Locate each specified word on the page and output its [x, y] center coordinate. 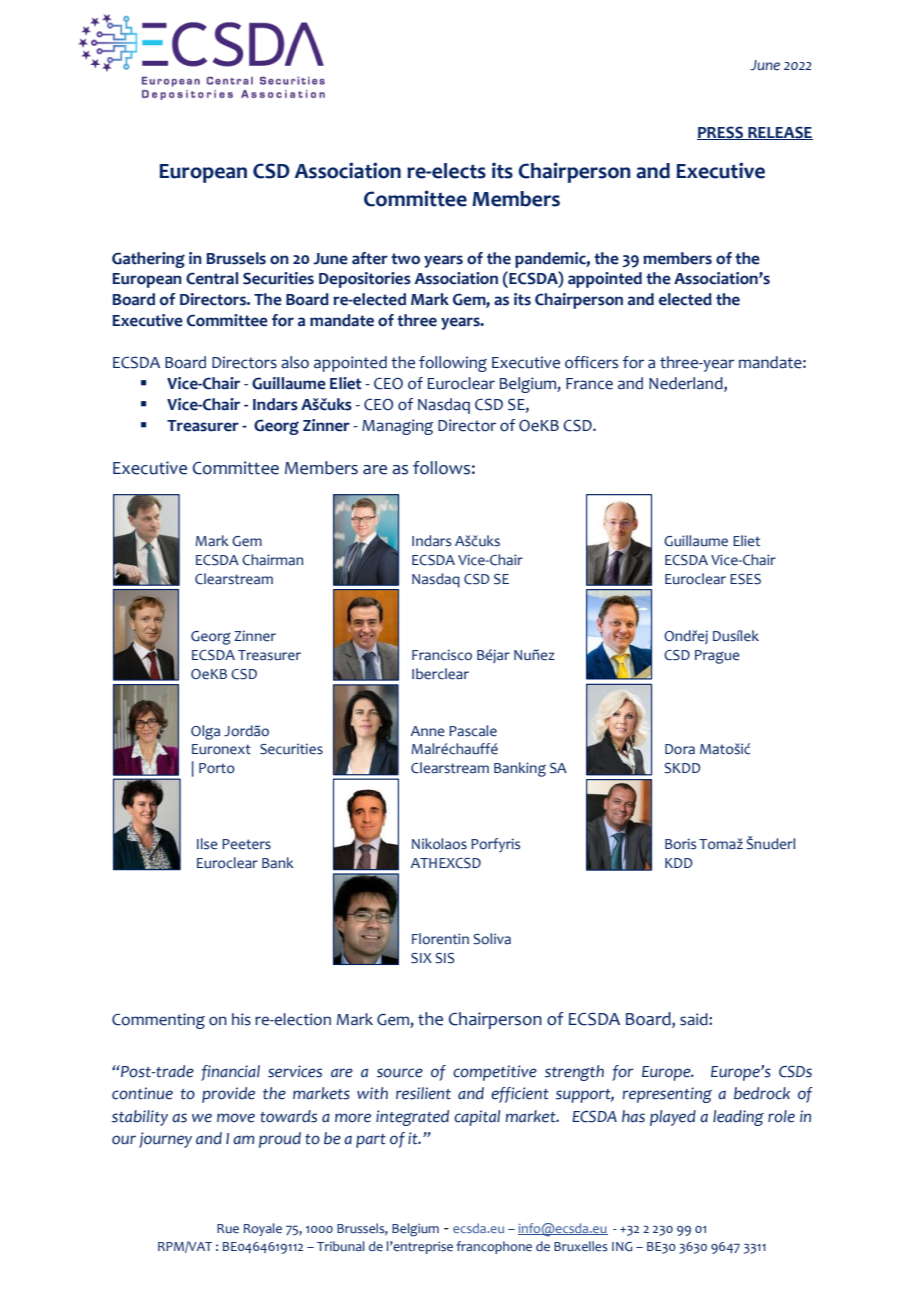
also [295, 362]
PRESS [721, 133]
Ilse [207, 844]
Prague [717, 657]
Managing [397, 427]
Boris [680, 844]
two [405, 259]
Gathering [148, 260]
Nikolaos [439, 844]
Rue [228, 1229]
